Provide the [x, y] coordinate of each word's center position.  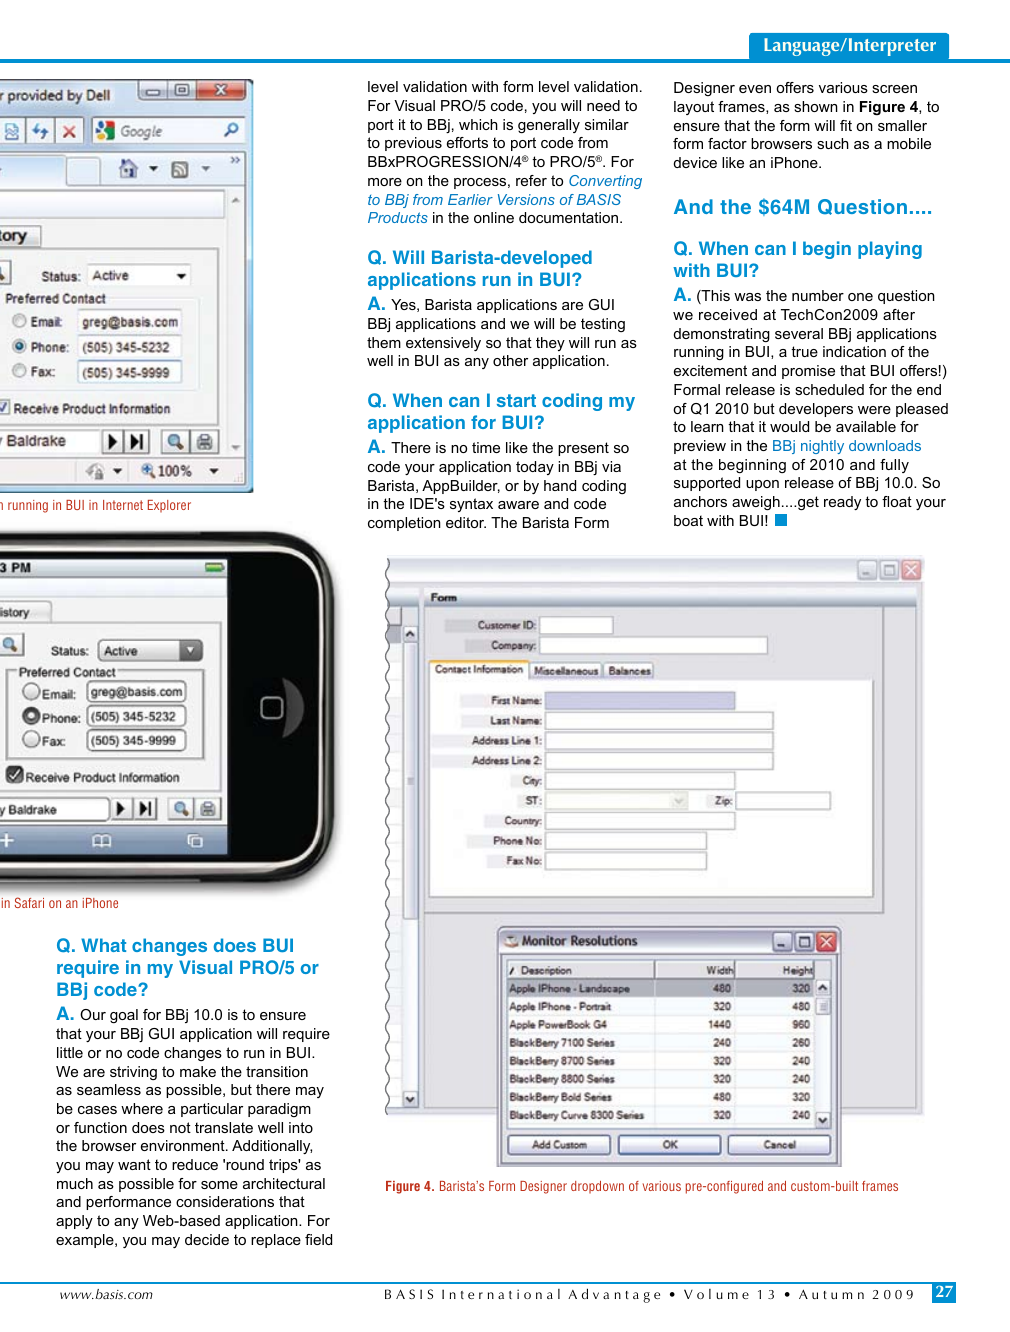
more [385, 182]
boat [688, 520]
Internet [123, 505]
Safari [29, 902]
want [134, 1164]
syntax [471, 505]
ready [842, 503]
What [103, 945]
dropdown [597, 1187]
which [478, 124]
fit [846, 125]
